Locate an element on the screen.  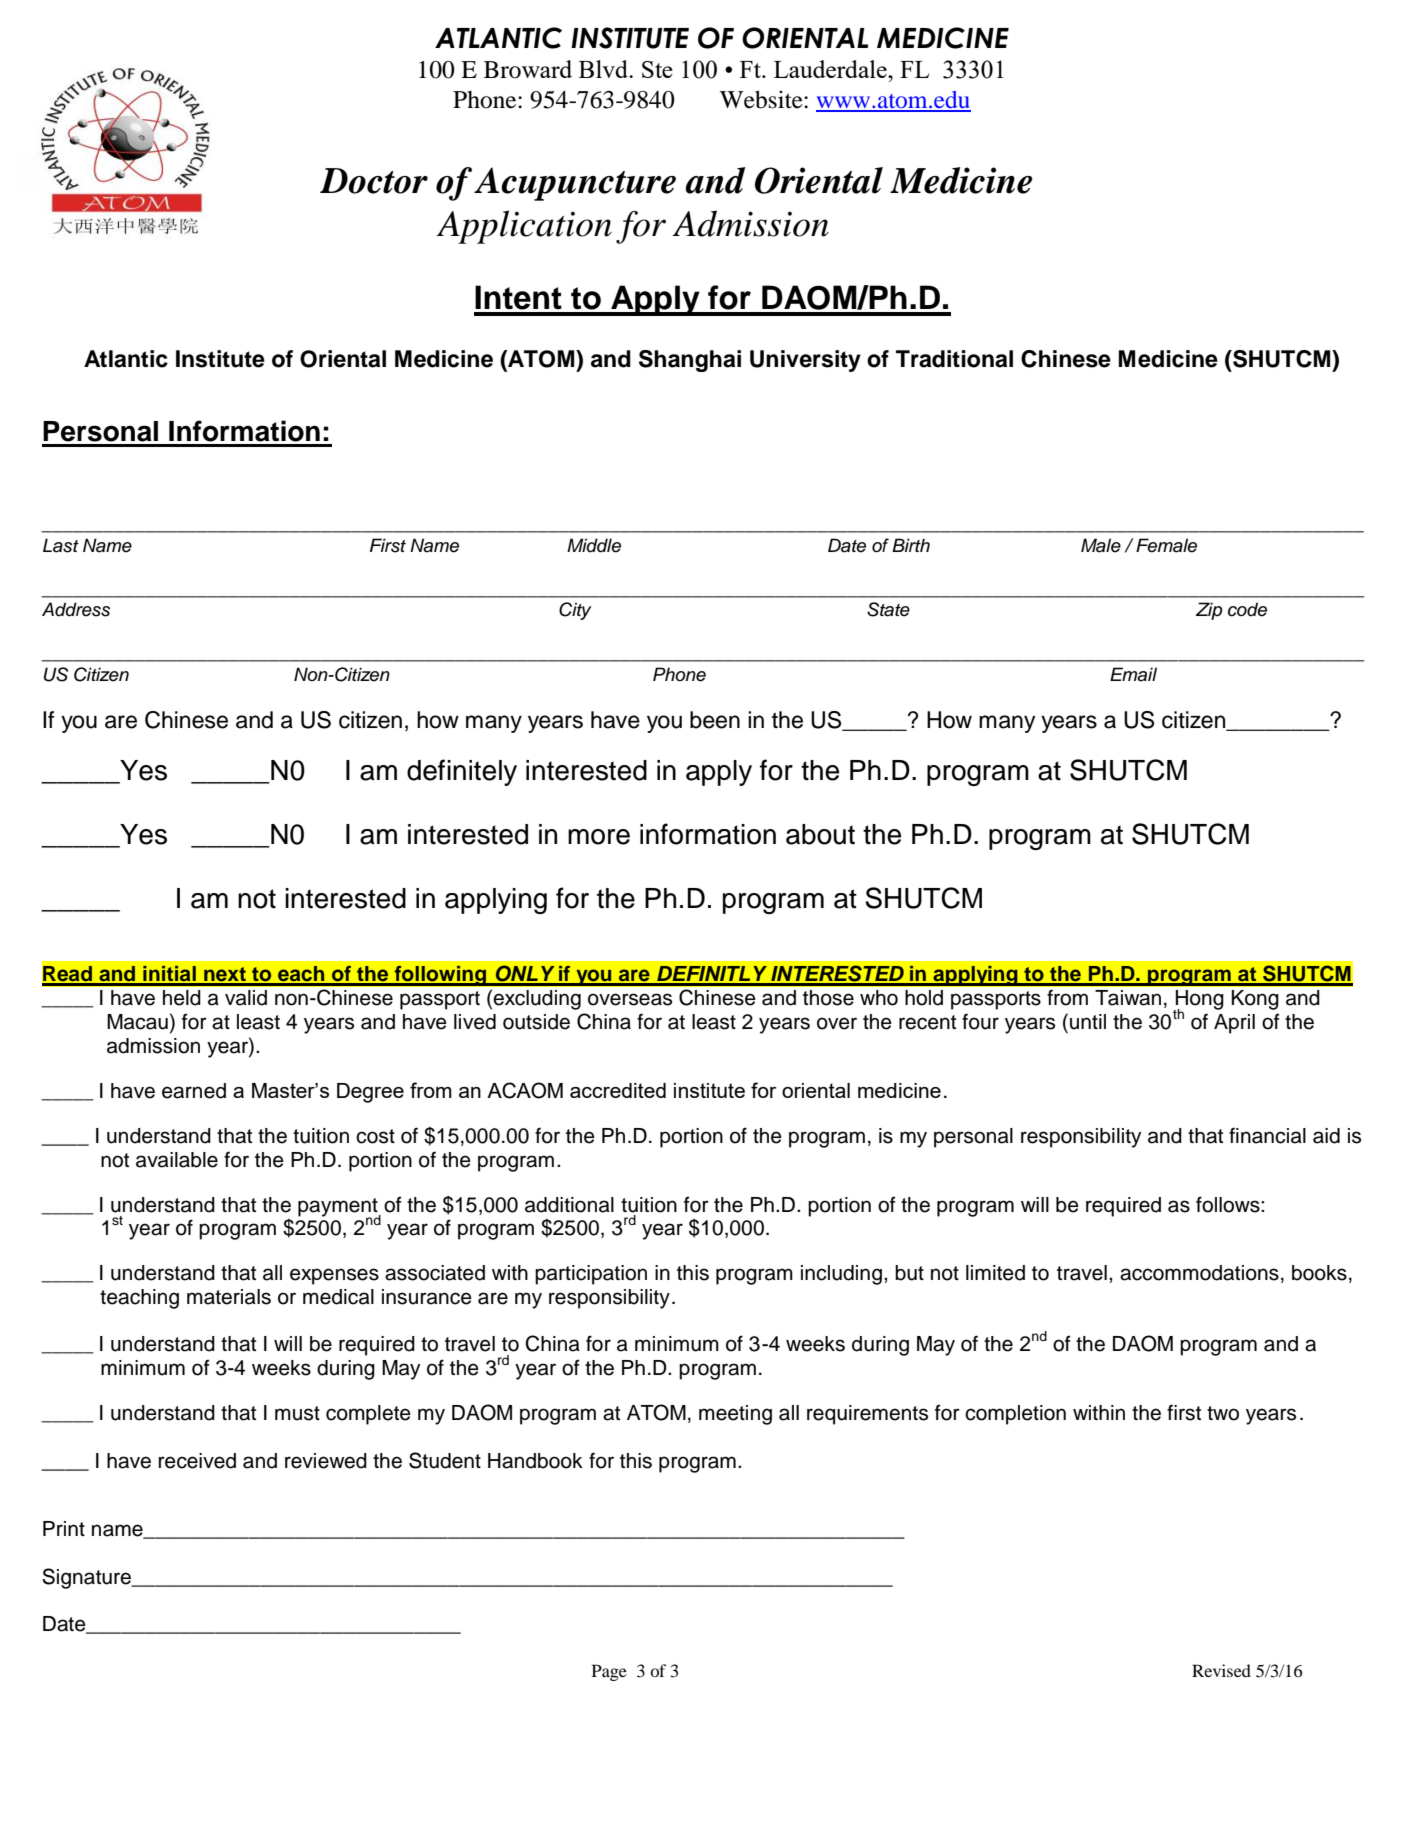
Doctor is located at coordinates (374, 181).
